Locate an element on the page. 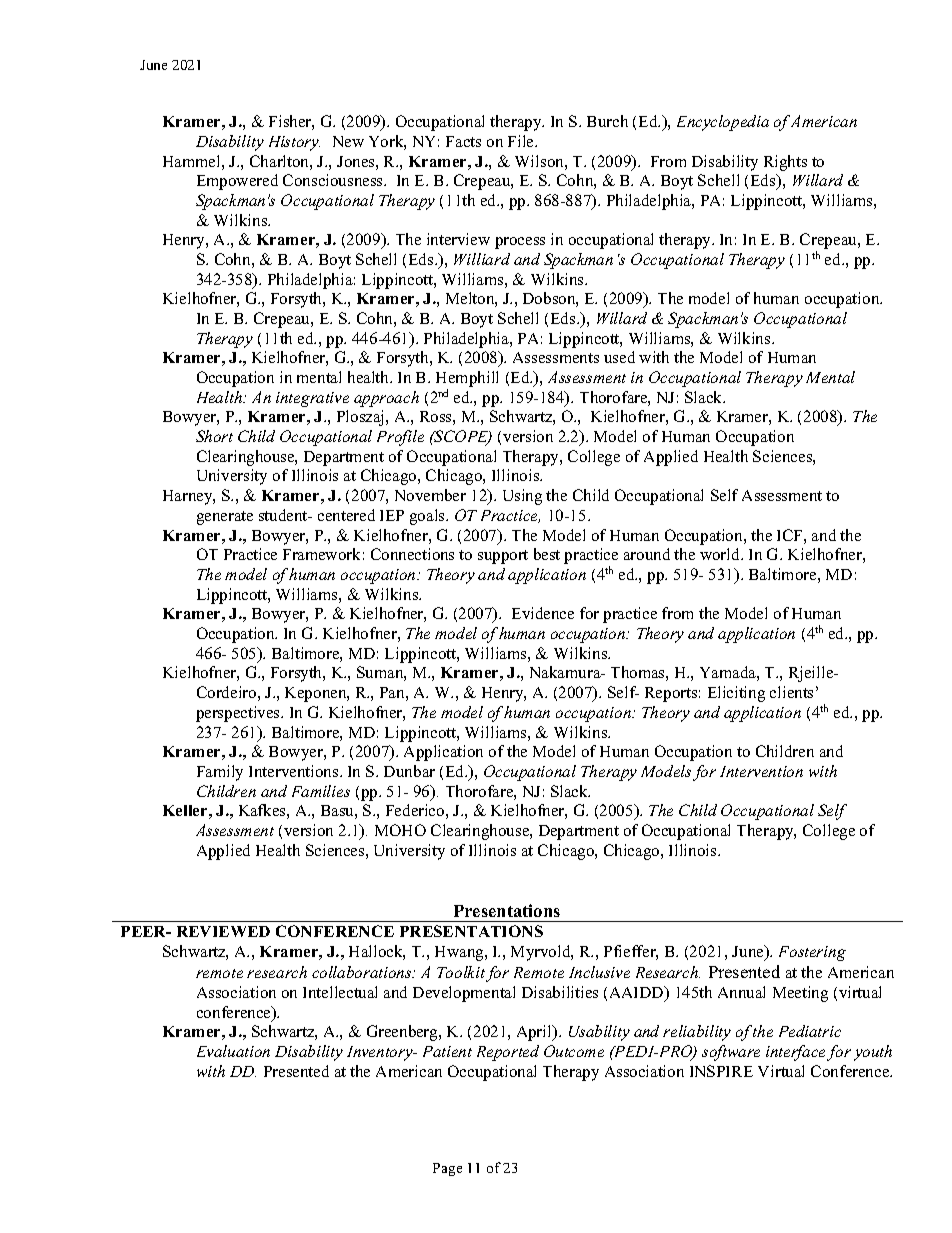 This image has width=952, height=1233. Facts is located at coordinates (463, 141).
